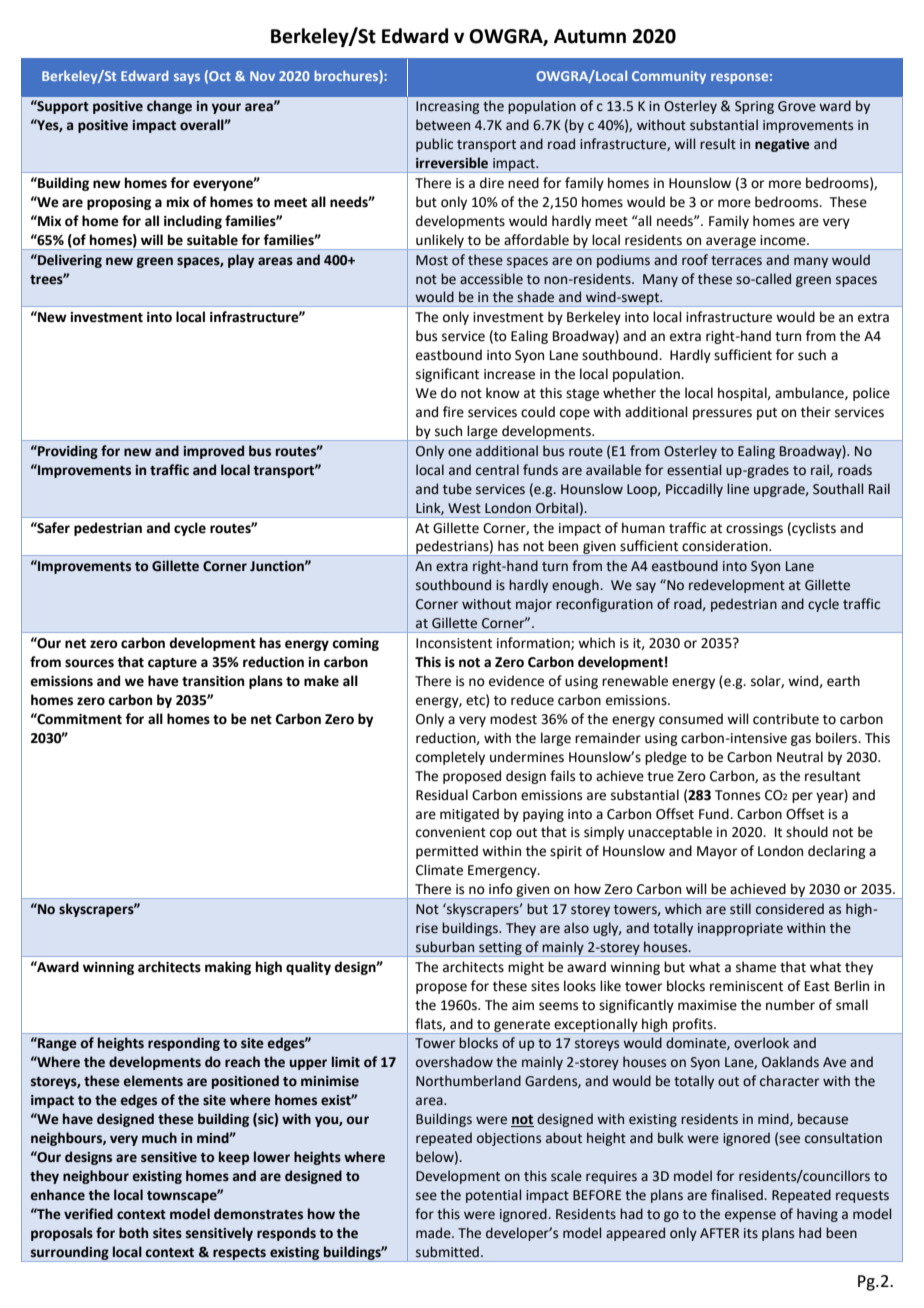 The height and width of the screenshot is (1308, 924). What do you see at coordinates (754, 107) in the screenshot?
I see `Spring` at bounding box center [754, 107].
